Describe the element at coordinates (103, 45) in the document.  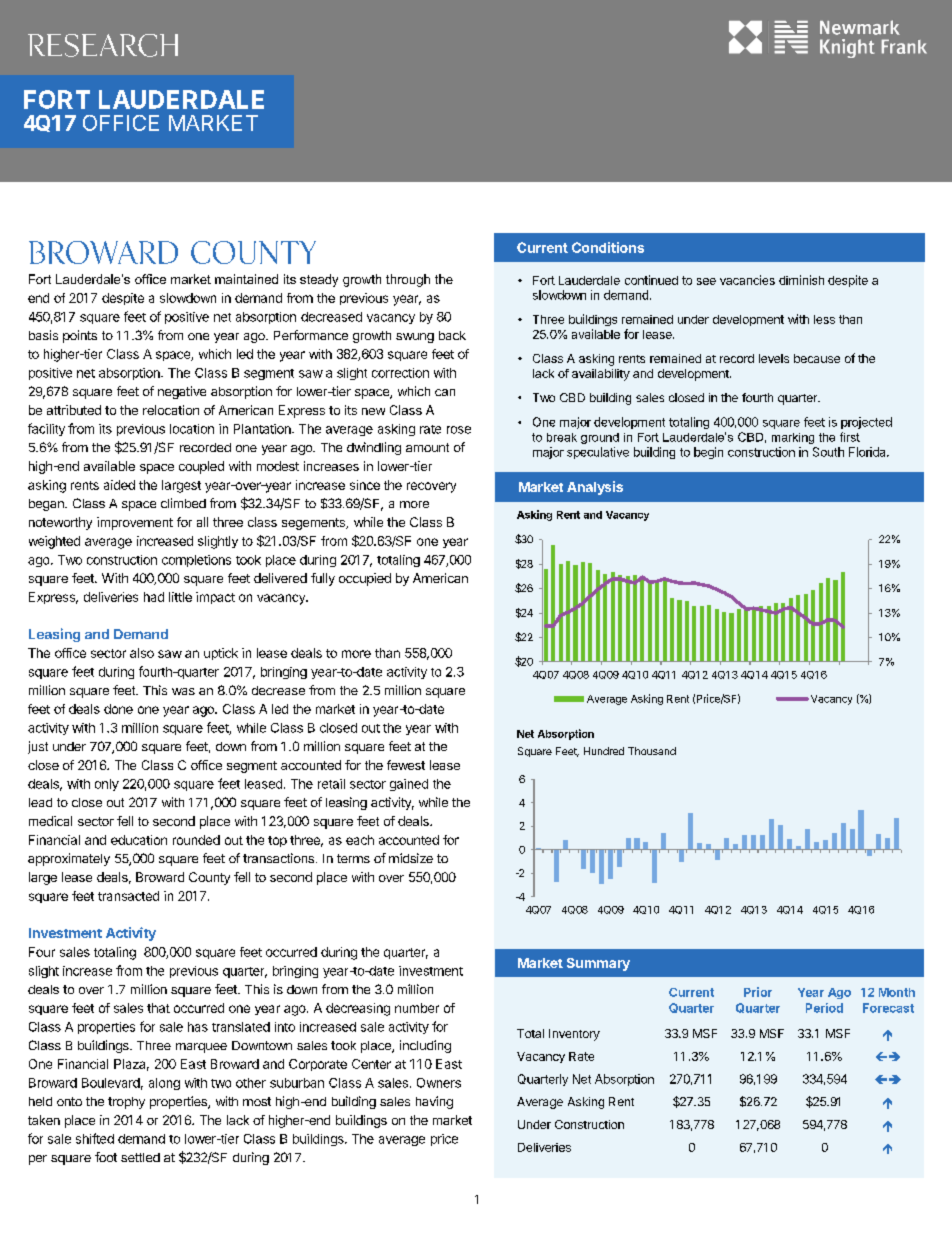
I see `Research` at that location.
